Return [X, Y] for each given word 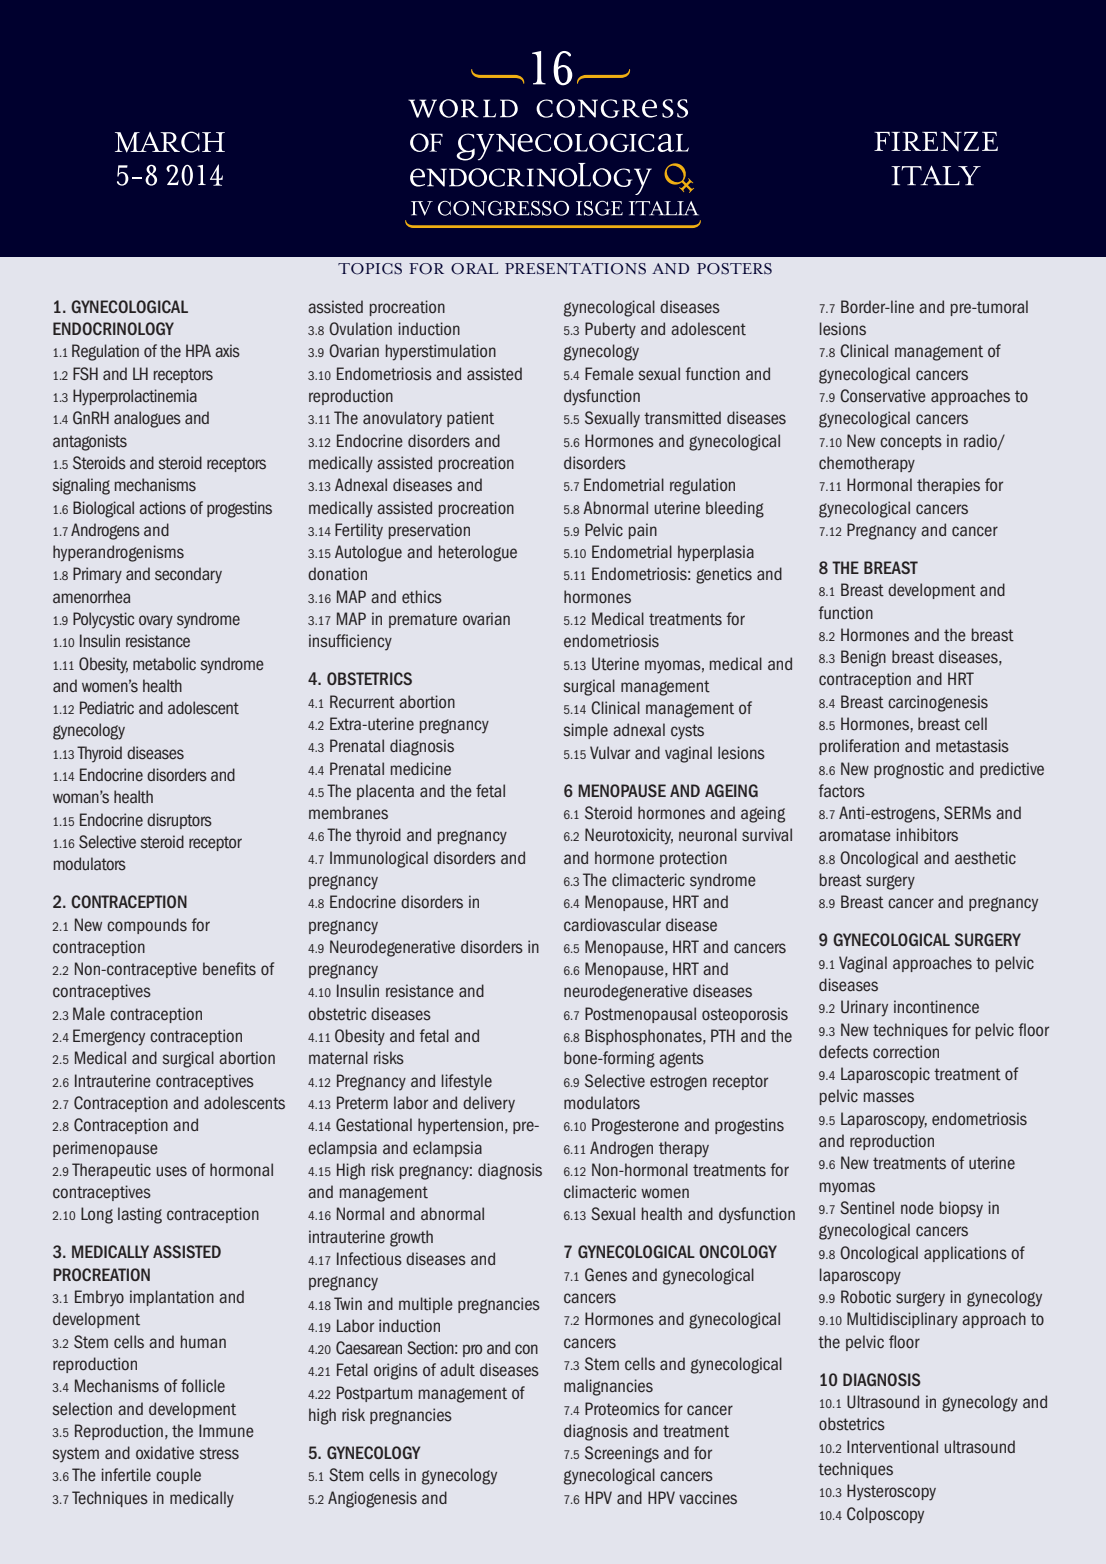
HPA [198, 350]
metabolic [164, 664]
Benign [863, 658]
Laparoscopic [885, 1075]
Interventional [892, 1447]
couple [178, 1476]
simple [586, 731]
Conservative [883, 396]
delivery [489, 1104]
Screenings [622, 1454]
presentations [575, 269]
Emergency [109, 1037]
